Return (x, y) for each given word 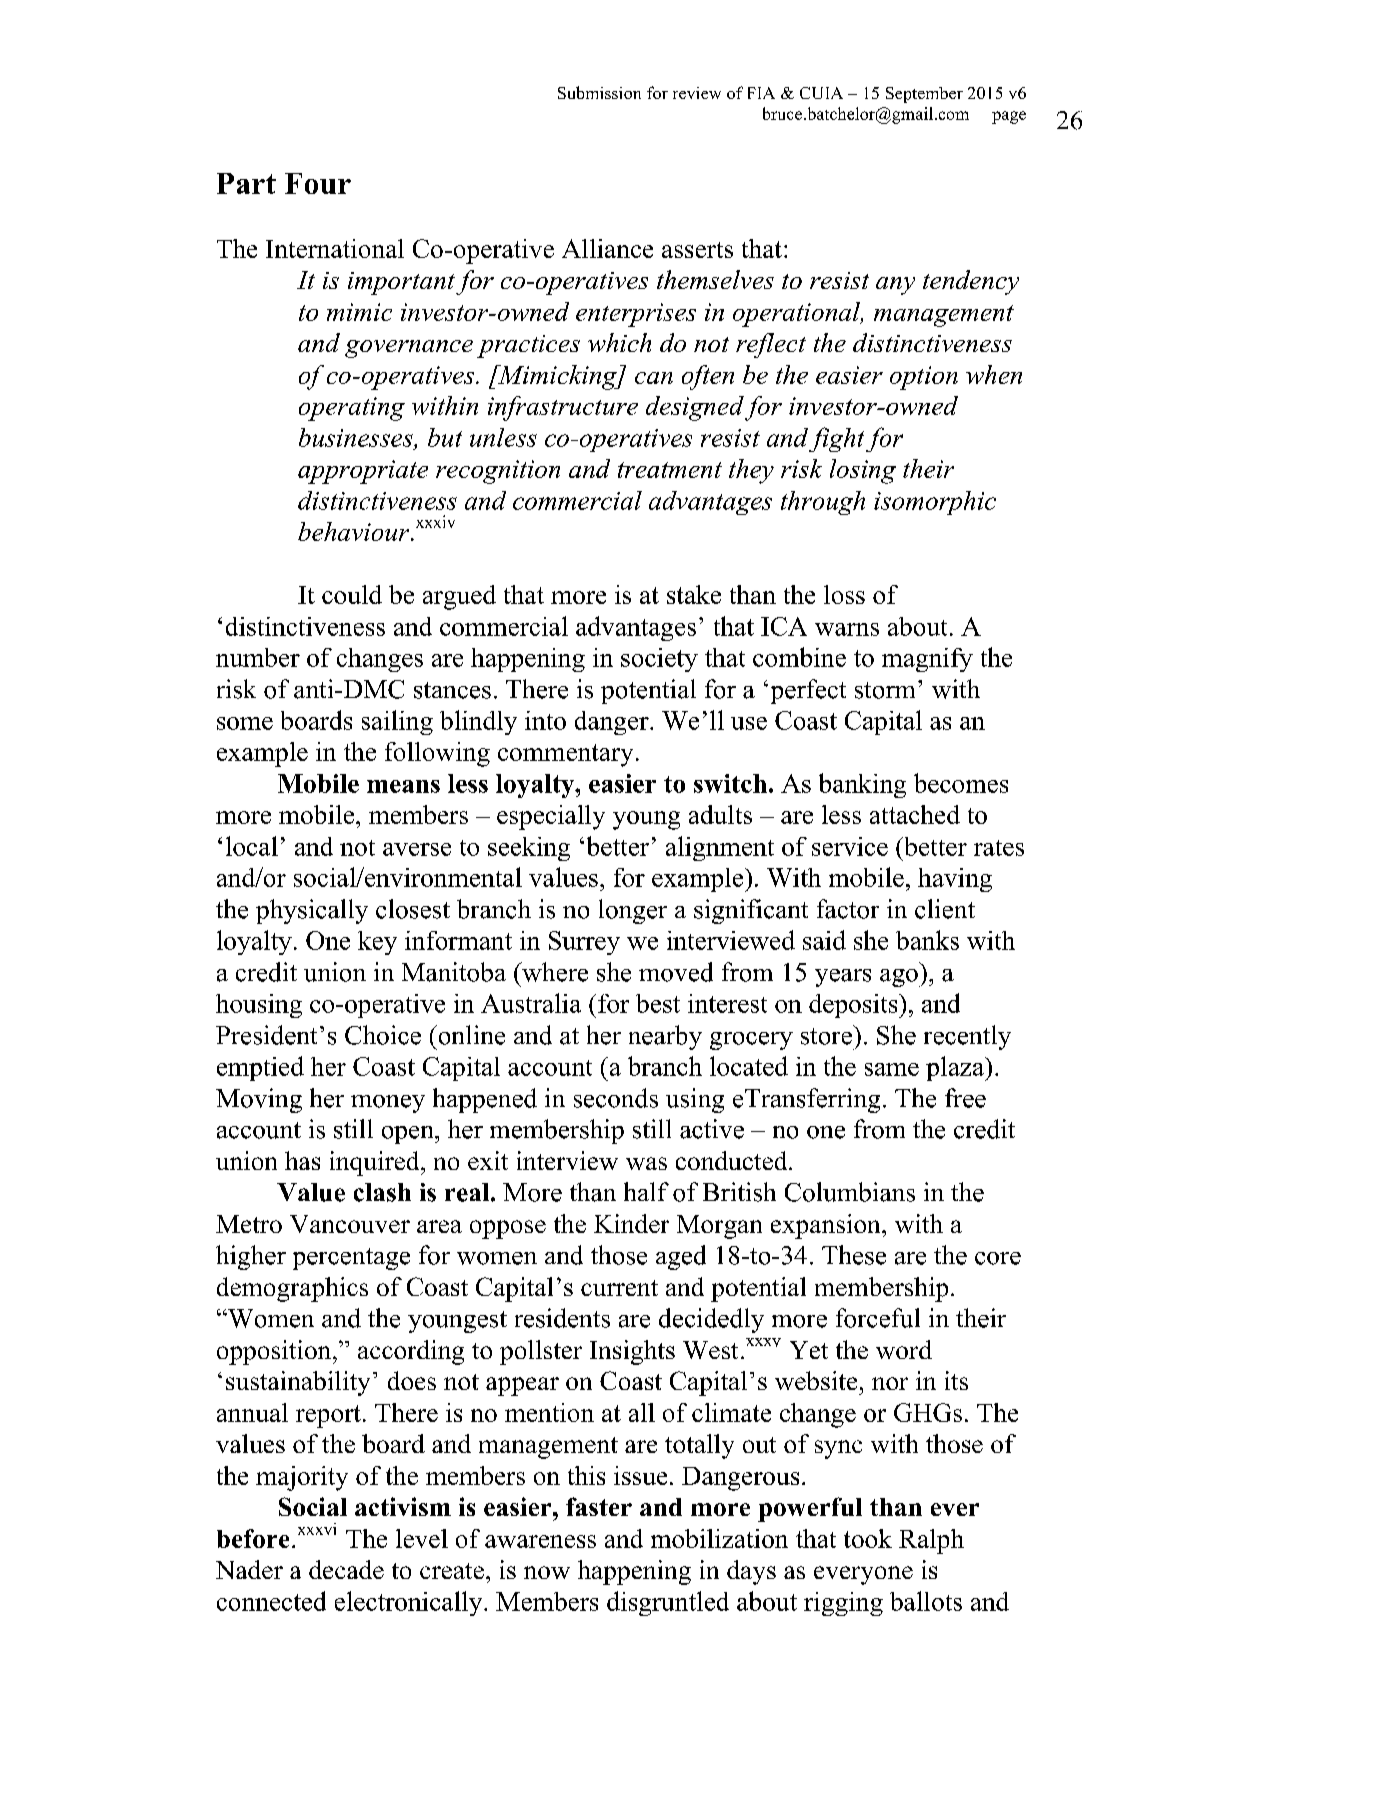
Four (318, 183)
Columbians (850, 1192)
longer (633, 911)
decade (346, 1569)
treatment (670, 470)
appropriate (363, 472)
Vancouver (350, 1224)
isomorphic (935, 503)
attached (915, 814)
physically (312, 911)
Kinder (631, 1223)
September (924, 95)
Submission (599, 92)
